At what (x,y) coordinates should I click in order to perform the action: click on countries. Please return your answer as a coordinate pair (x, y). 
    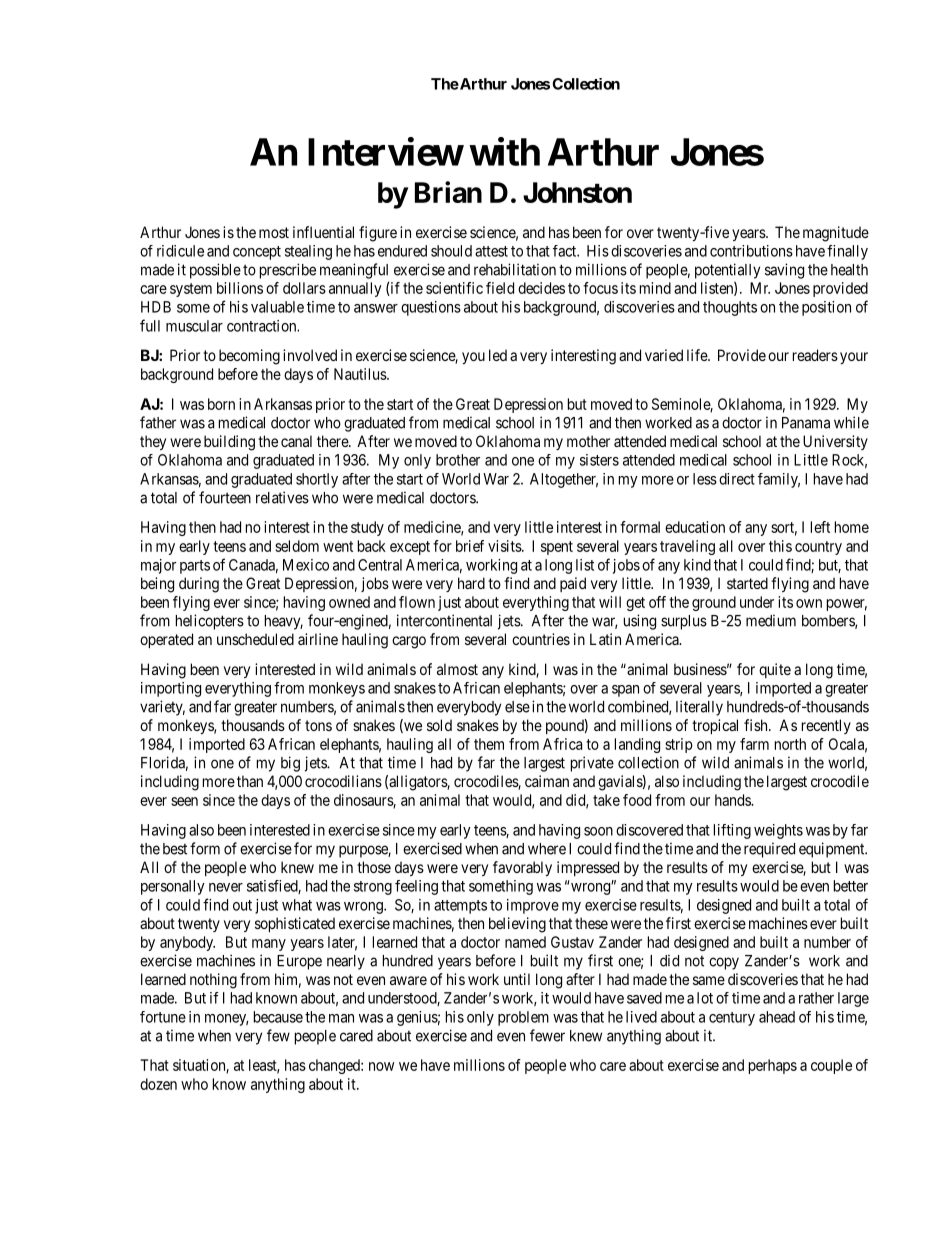
    Looking at the image, I should click on (541, 639).
